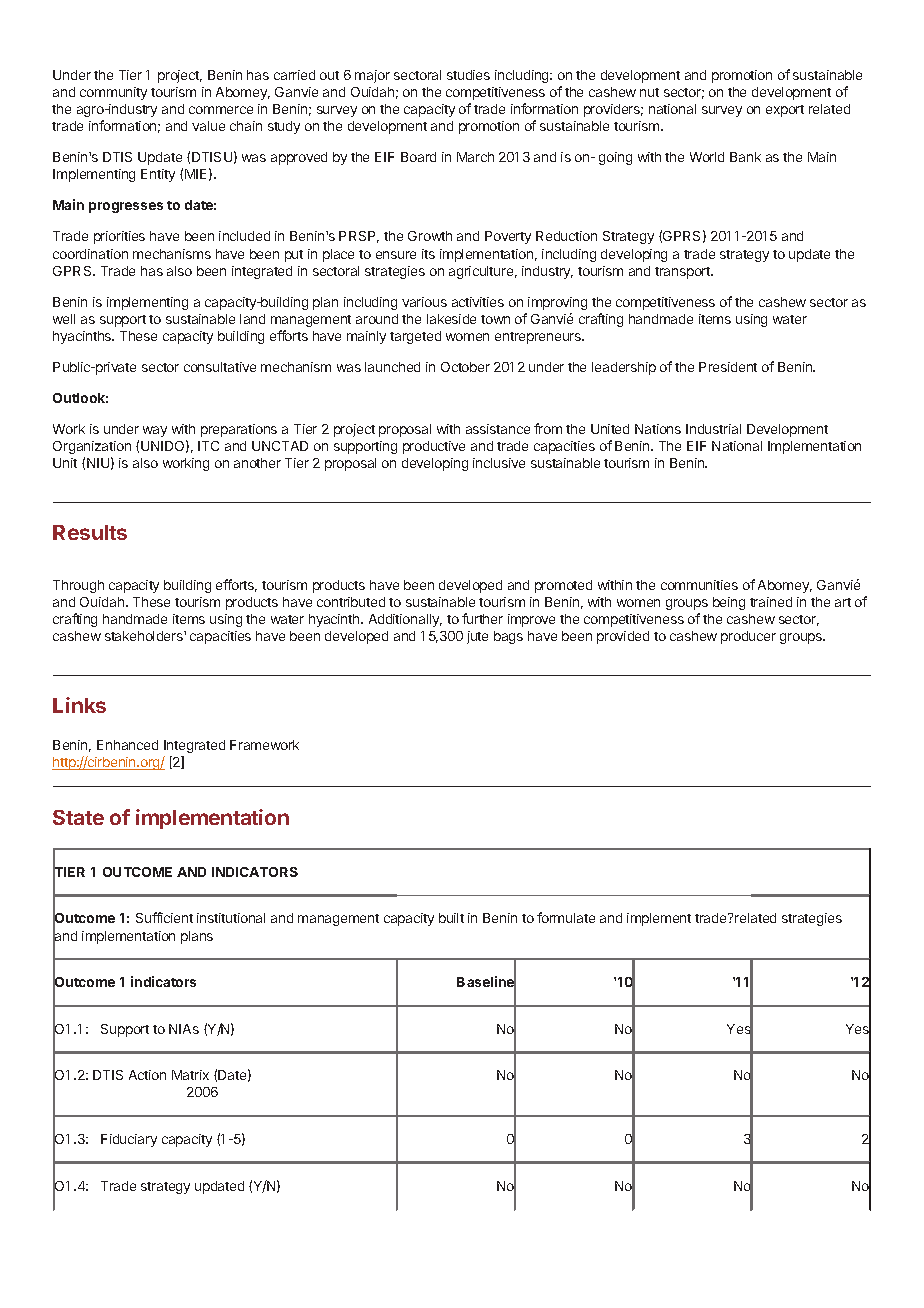 This screenshot has width=924, height=1308. Describe the element at coordinates (482, 618) in the screenshot. I see `further` at that location.
